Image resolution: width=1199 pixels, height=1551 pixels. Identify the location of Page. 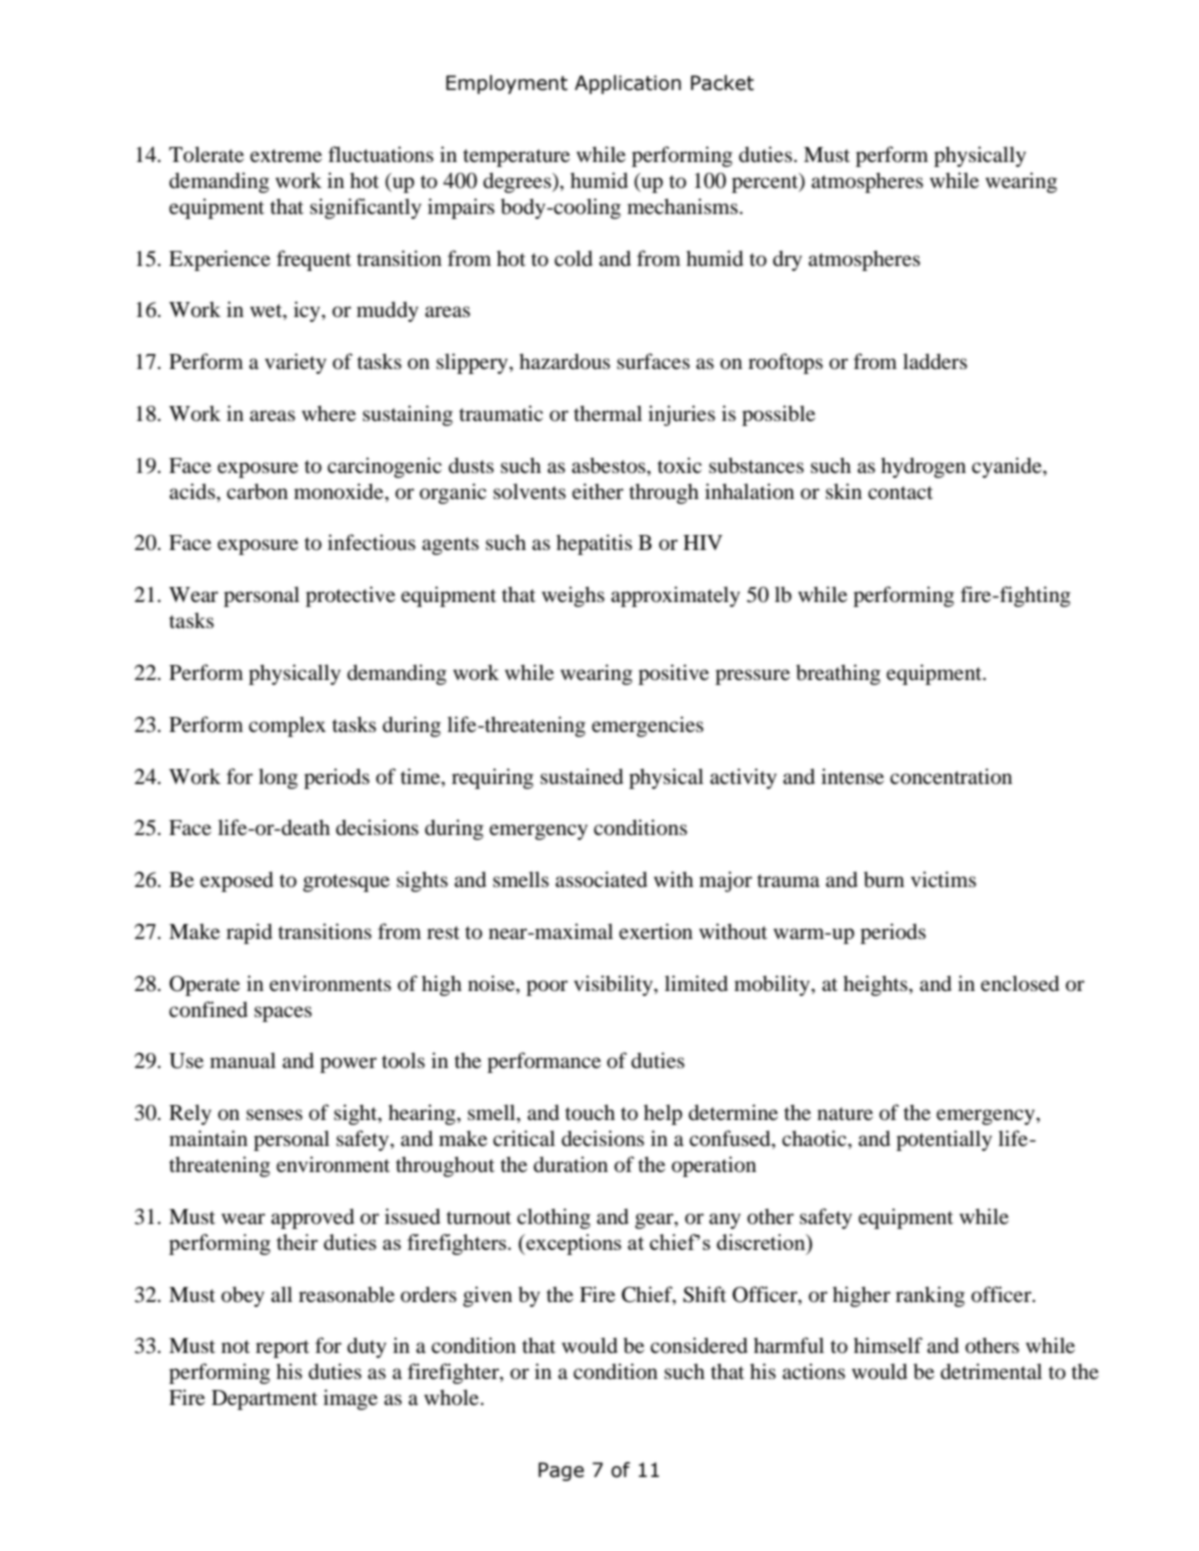
(561, 1471).
